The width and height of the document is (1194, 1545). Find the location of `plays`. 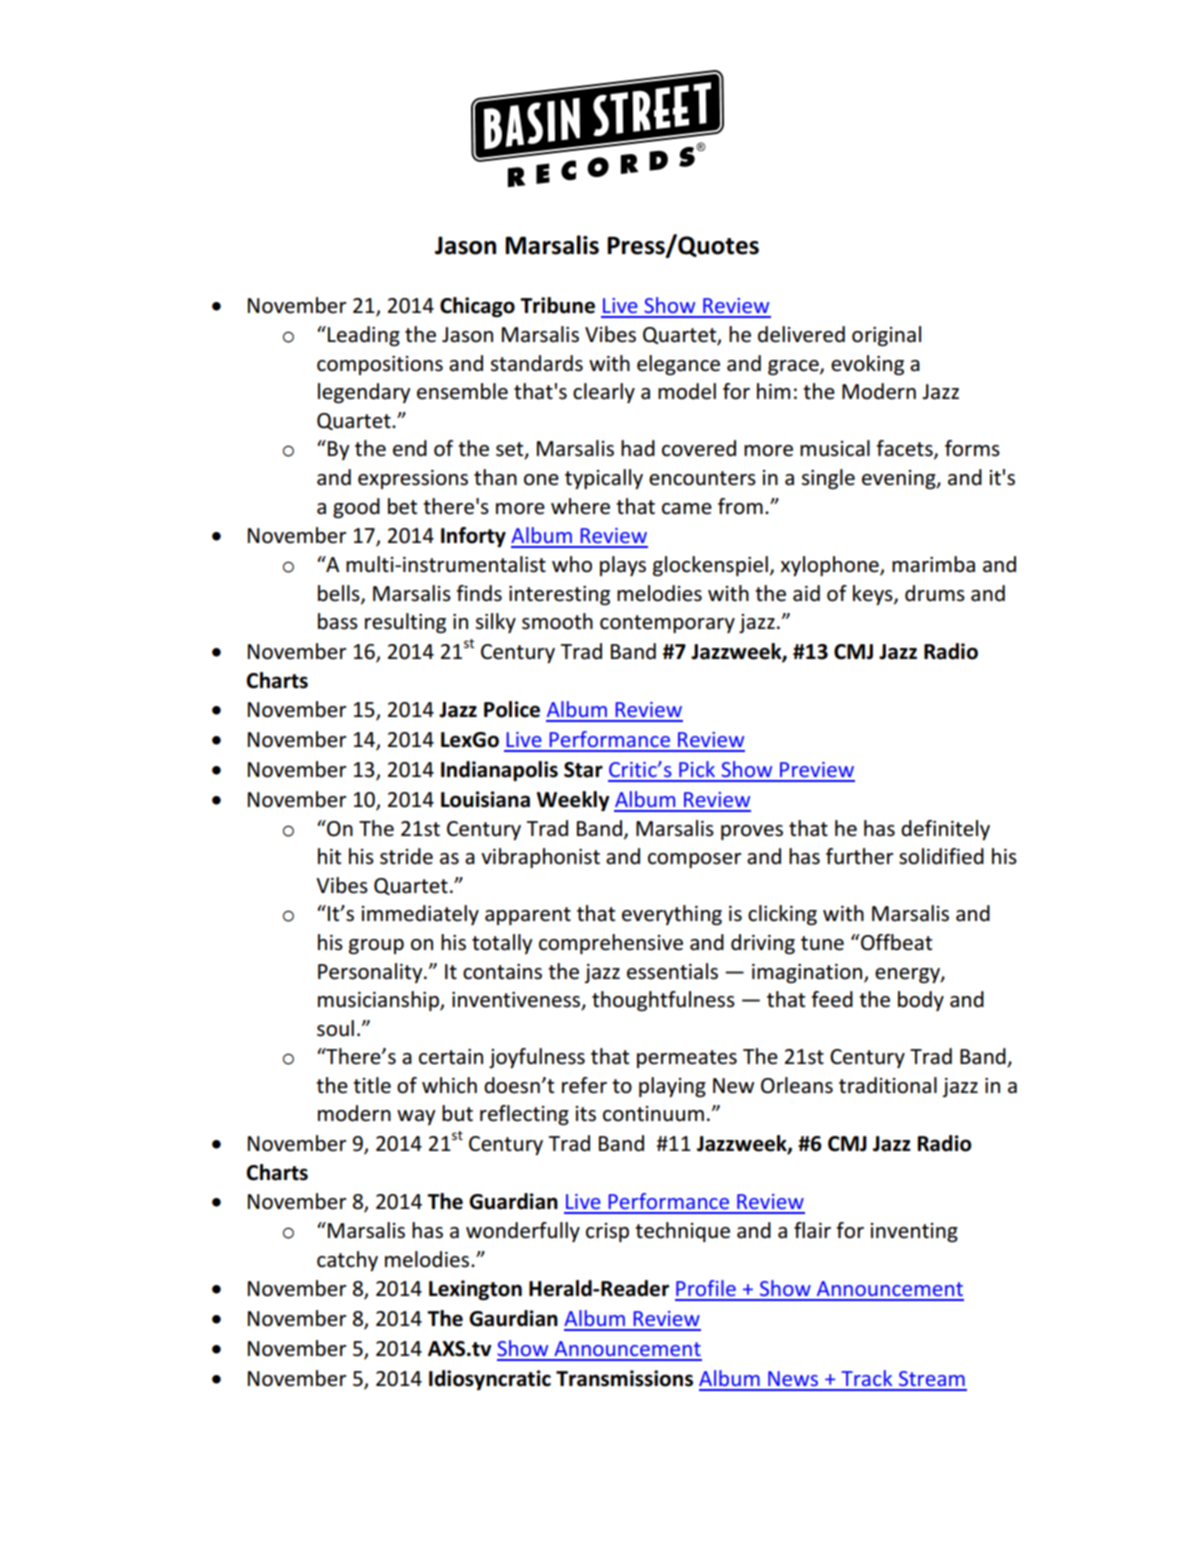

plays is located at coordinates (623, 566).
